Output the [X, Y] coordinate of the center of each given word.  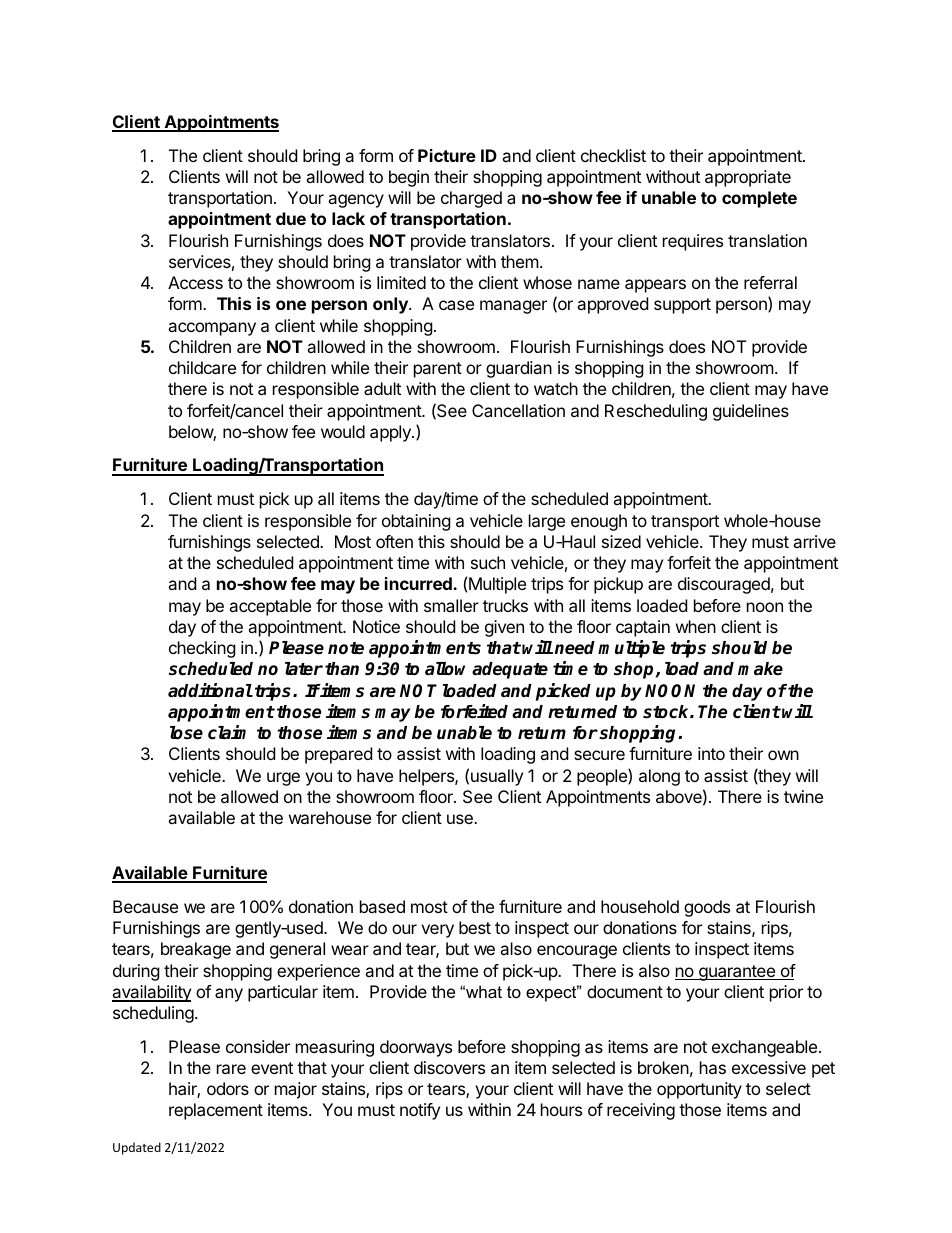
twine [803, 796]
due [291, 218]
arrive [814, 541]
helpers [427, 777]
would [343, 431]
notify [420, 1111]
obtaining [416, 522]
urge [283, 779]
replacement [216, 1111]
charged [471, 199]
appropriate [748, 178]
